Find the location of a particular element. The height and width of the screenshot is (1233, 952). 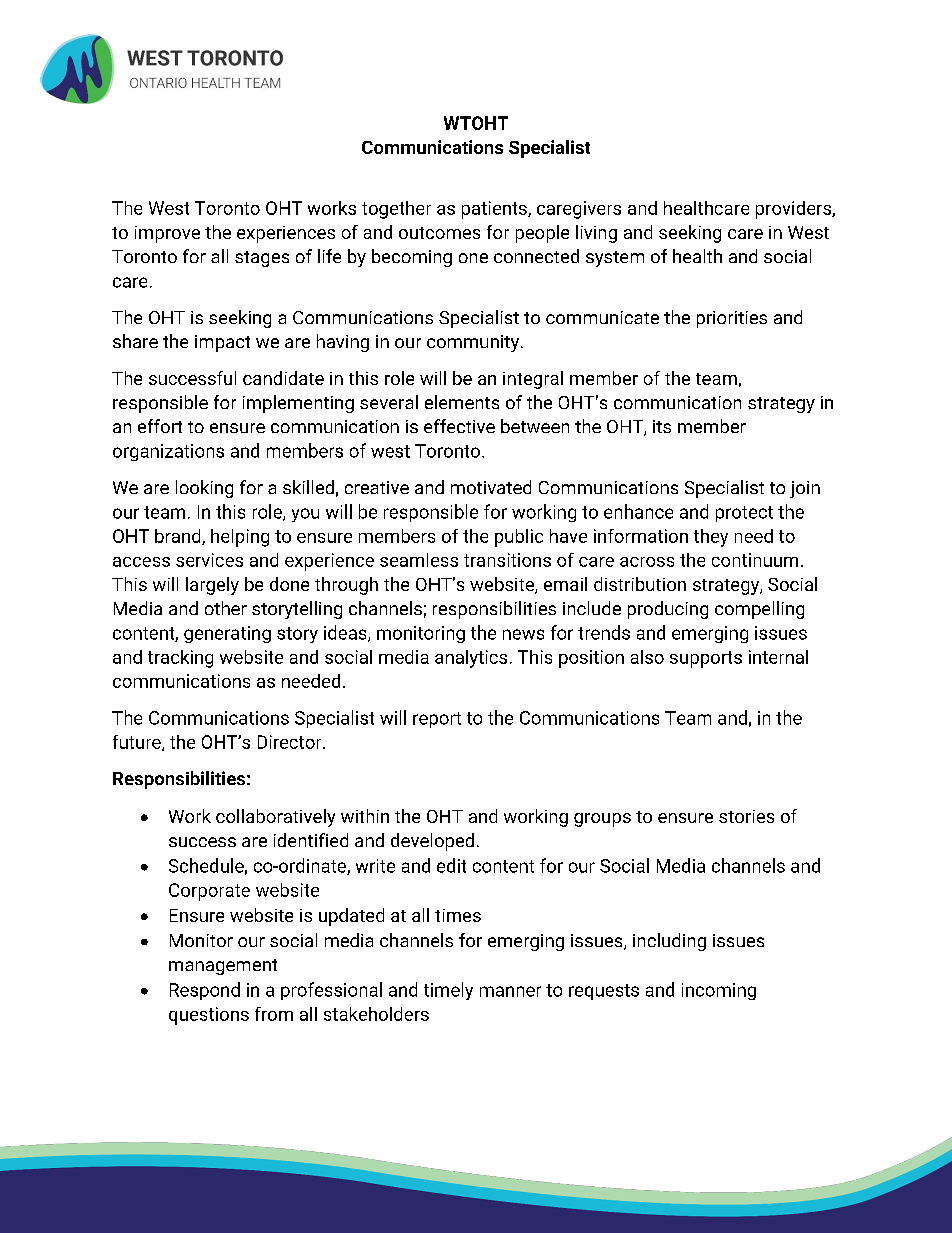

effort is located at coordinates (160, 426).
